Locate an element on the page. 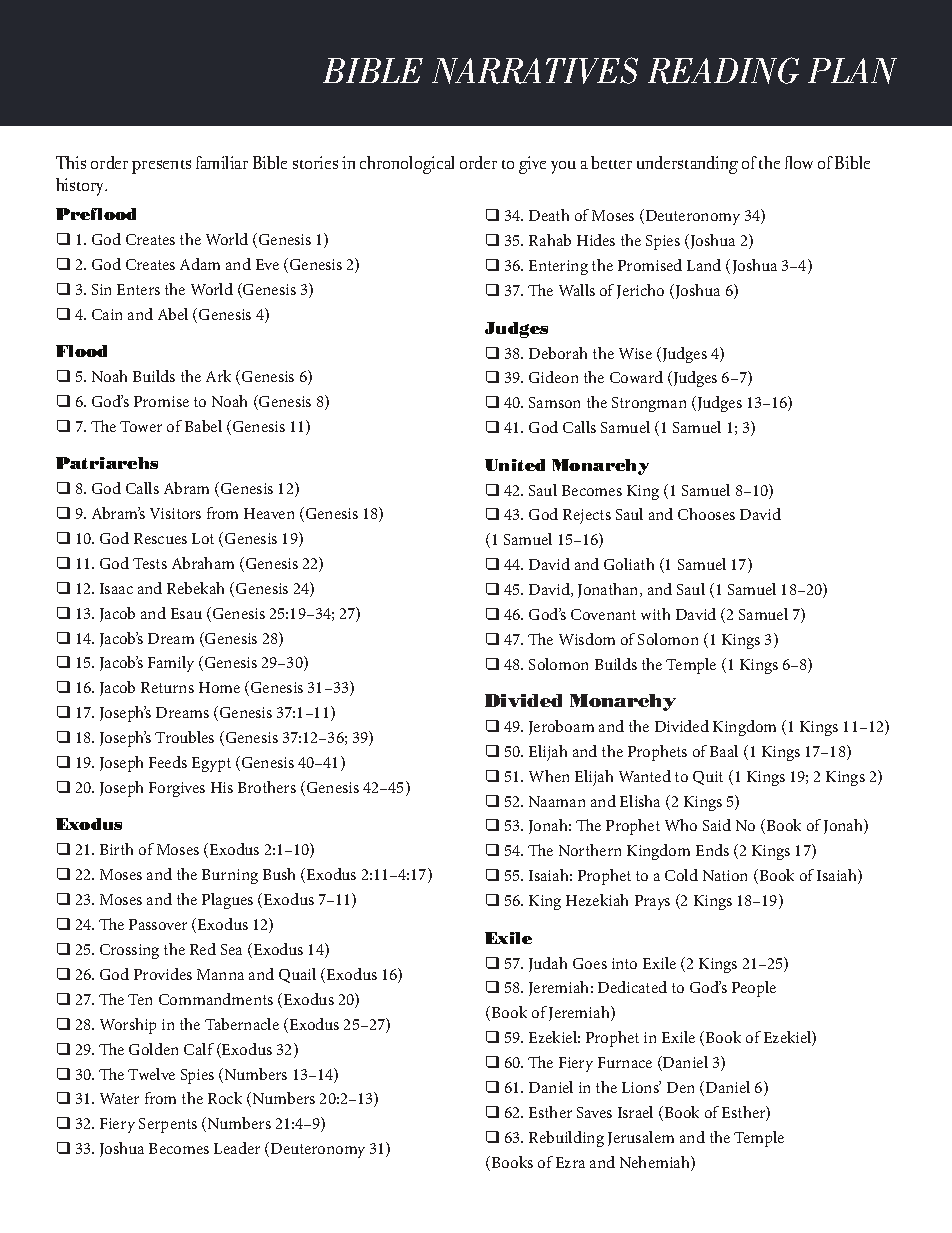 The height and width of the page is (1233, 952). Serpents is located at coordinates (168, 1125).
